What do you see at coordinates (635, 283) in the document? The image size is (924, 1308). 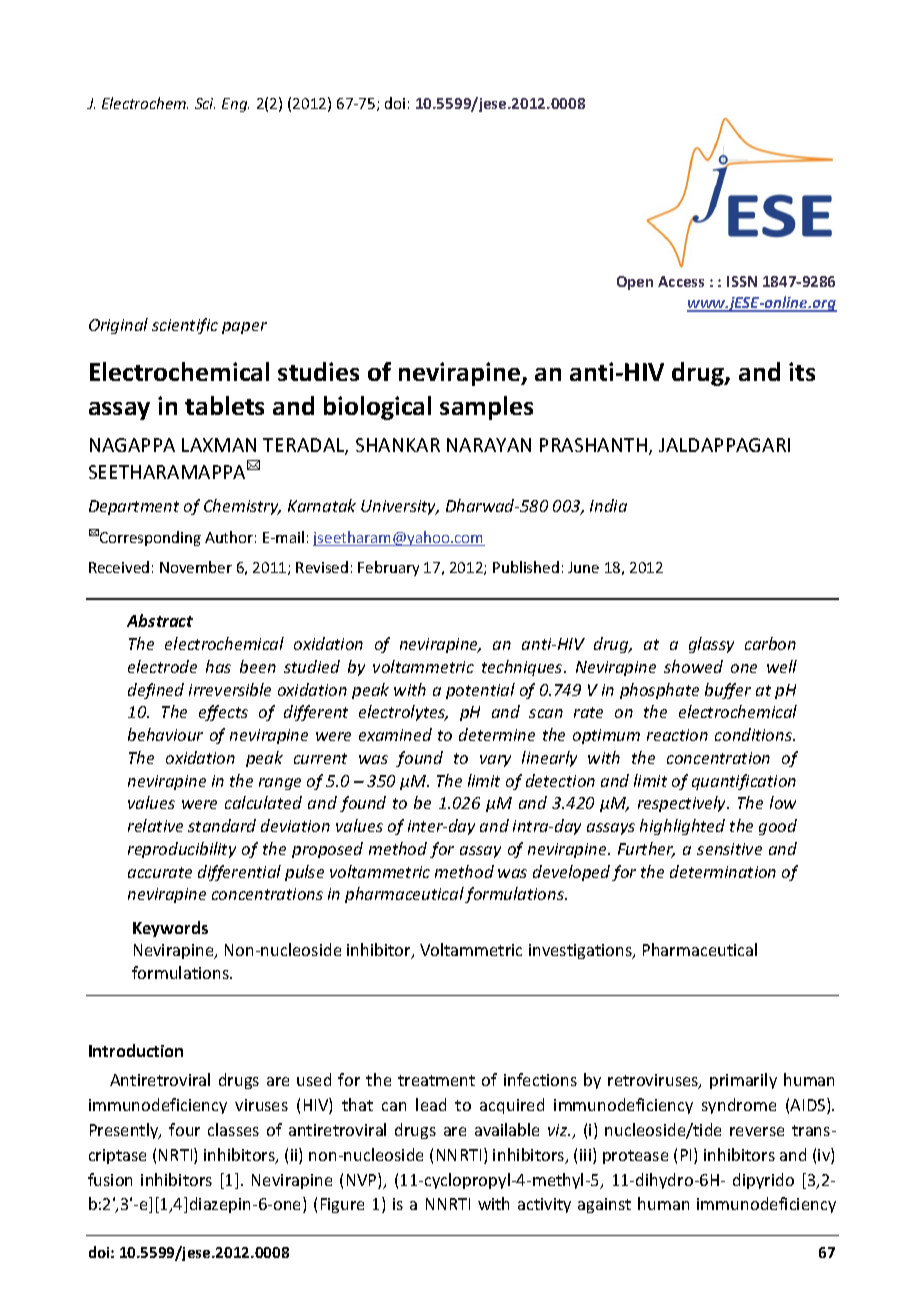 I see `Open` at bounding box center [635, 283].
